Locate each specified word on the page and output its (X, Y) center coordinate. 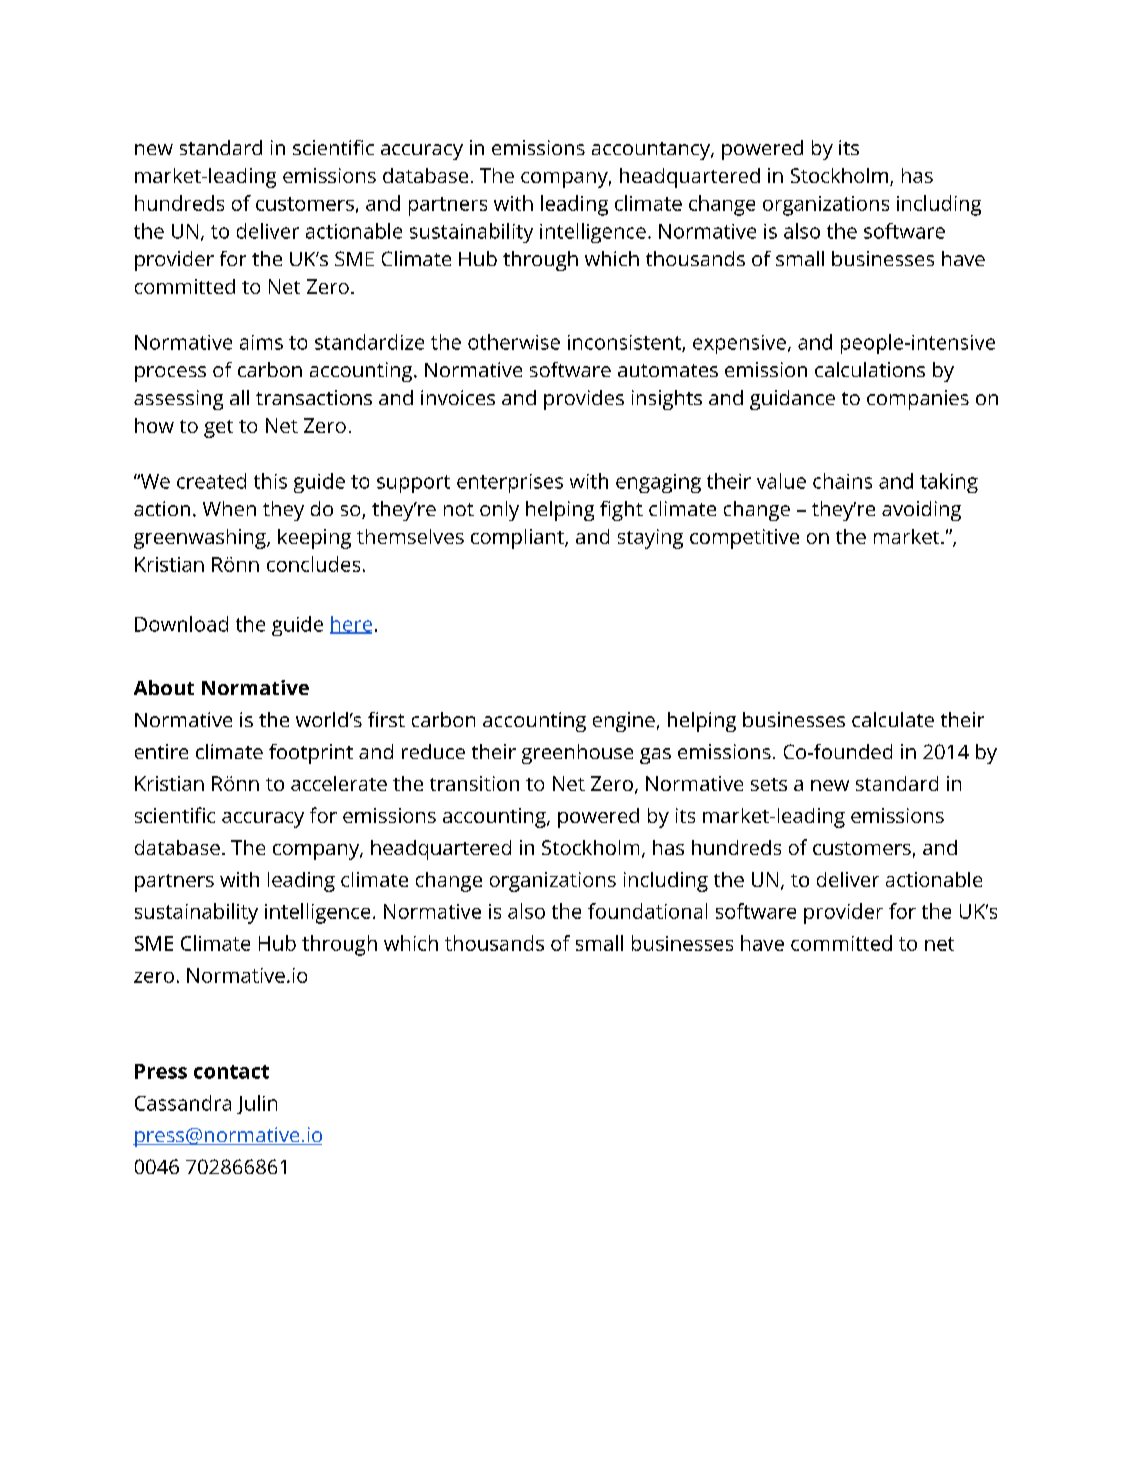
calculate (893, 719)
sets (769, 784)
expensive (739, 344)
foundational (647, 911)
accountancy (652, 151)
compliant (518, 539)
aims (261, 342)
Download (181, 624)
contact (231, 1072)
